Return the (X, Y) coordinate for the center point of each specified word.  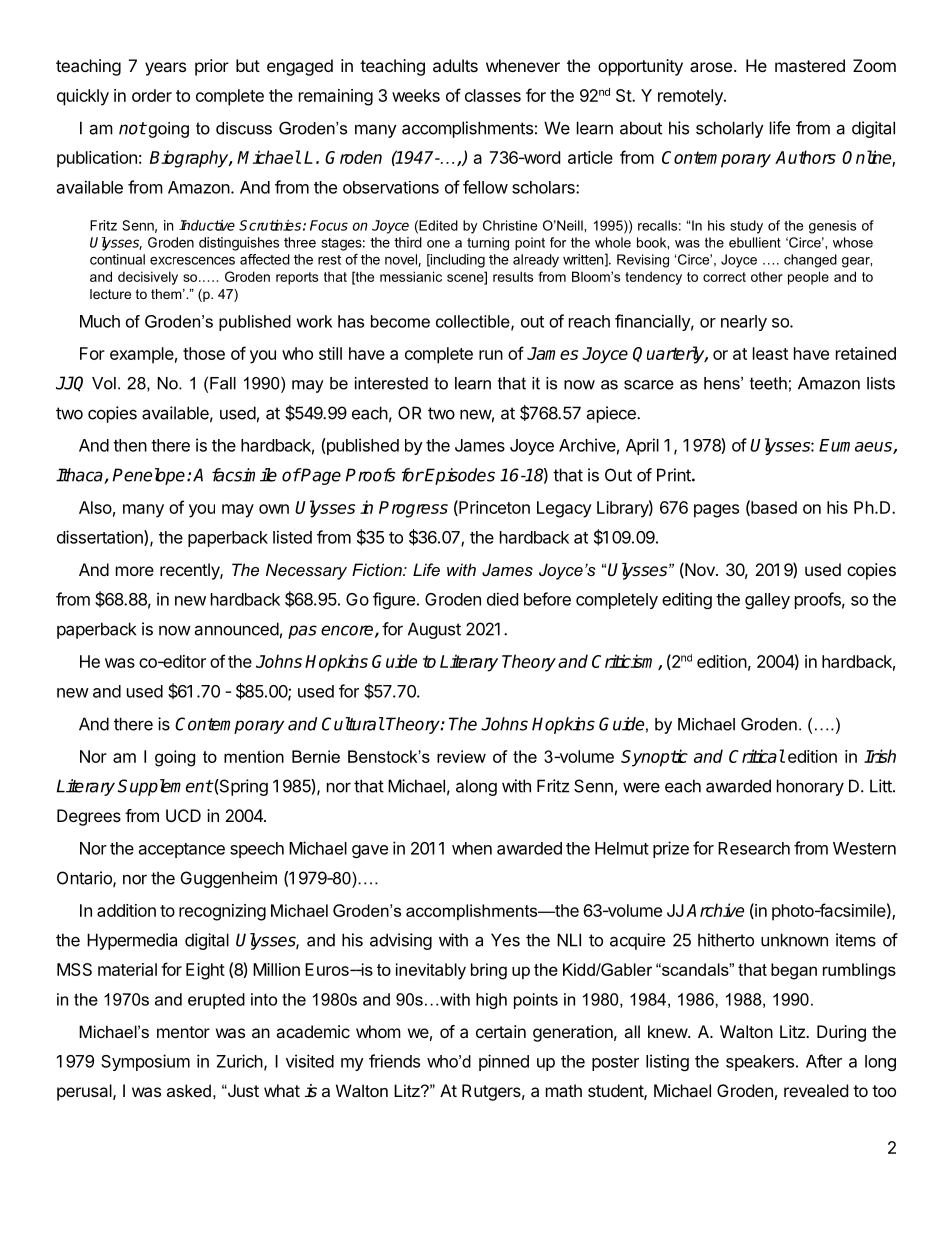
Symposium (145, 1062)
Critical (757, 756)
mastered (810, 65)
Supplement (165, 787)
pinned (504, 1062)
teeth (768, 383)
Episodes (459, 476)
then (130, 445)
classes (493, 95)
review (461, 756)
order (152, 95)
